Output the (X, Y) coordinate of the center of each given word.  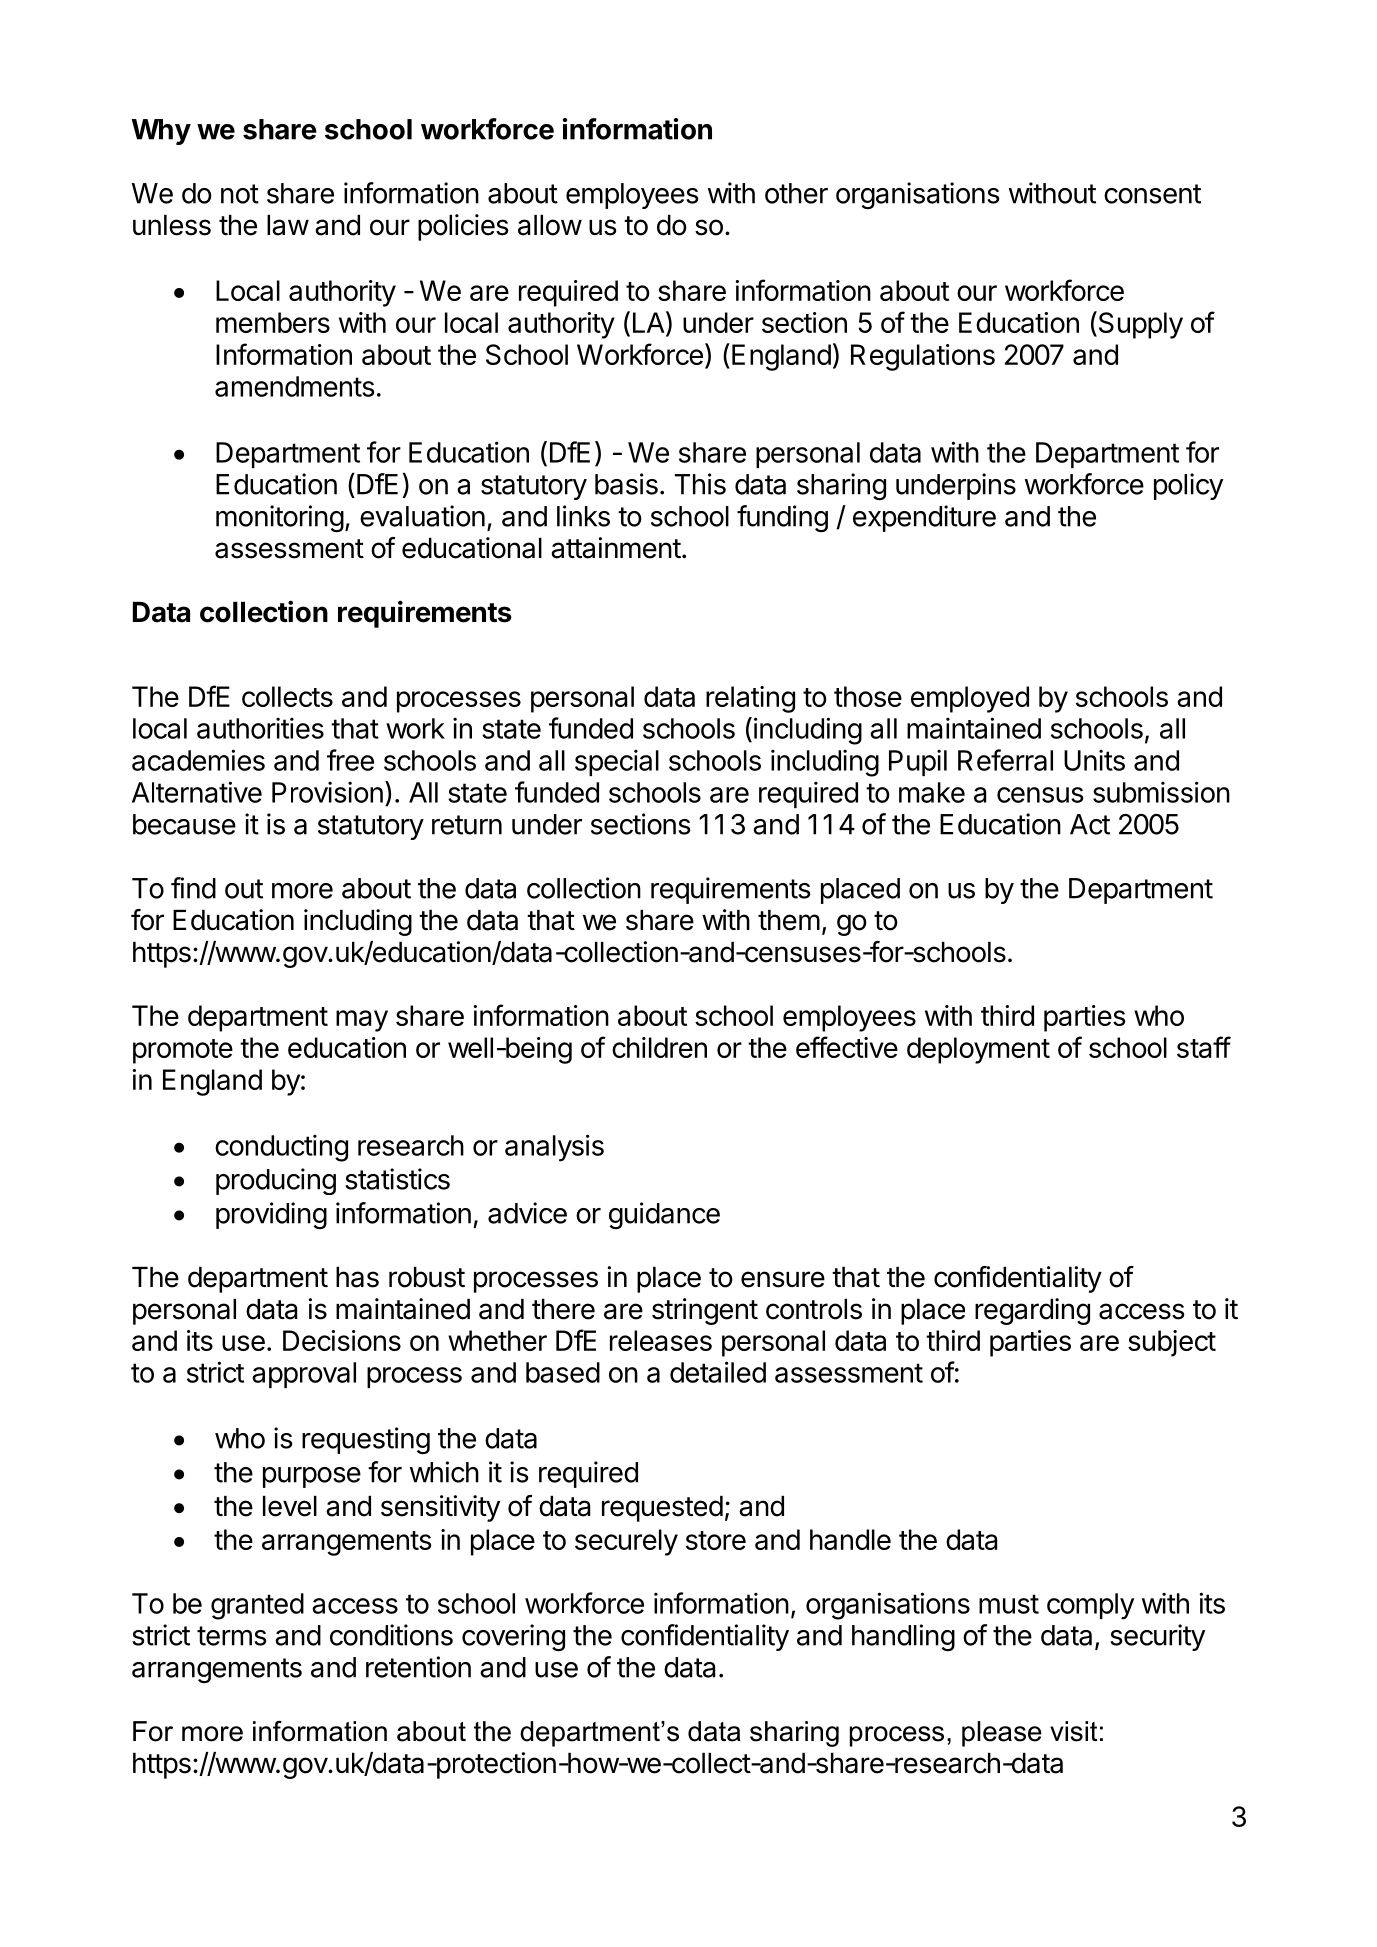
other (796, 193)
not (240, 194)
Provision (327, 792)
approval (304, 1375)
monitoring (280, 519)
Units (1094, 760)
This (700, 484)
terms (231, 1636)
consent (1152, 194)
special (617, 762)
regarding (1032, 1311)
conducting (281, 1148)
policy (1188, 486)
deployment (978, 1050)
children (659, 1047)
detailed (718, 1372)
